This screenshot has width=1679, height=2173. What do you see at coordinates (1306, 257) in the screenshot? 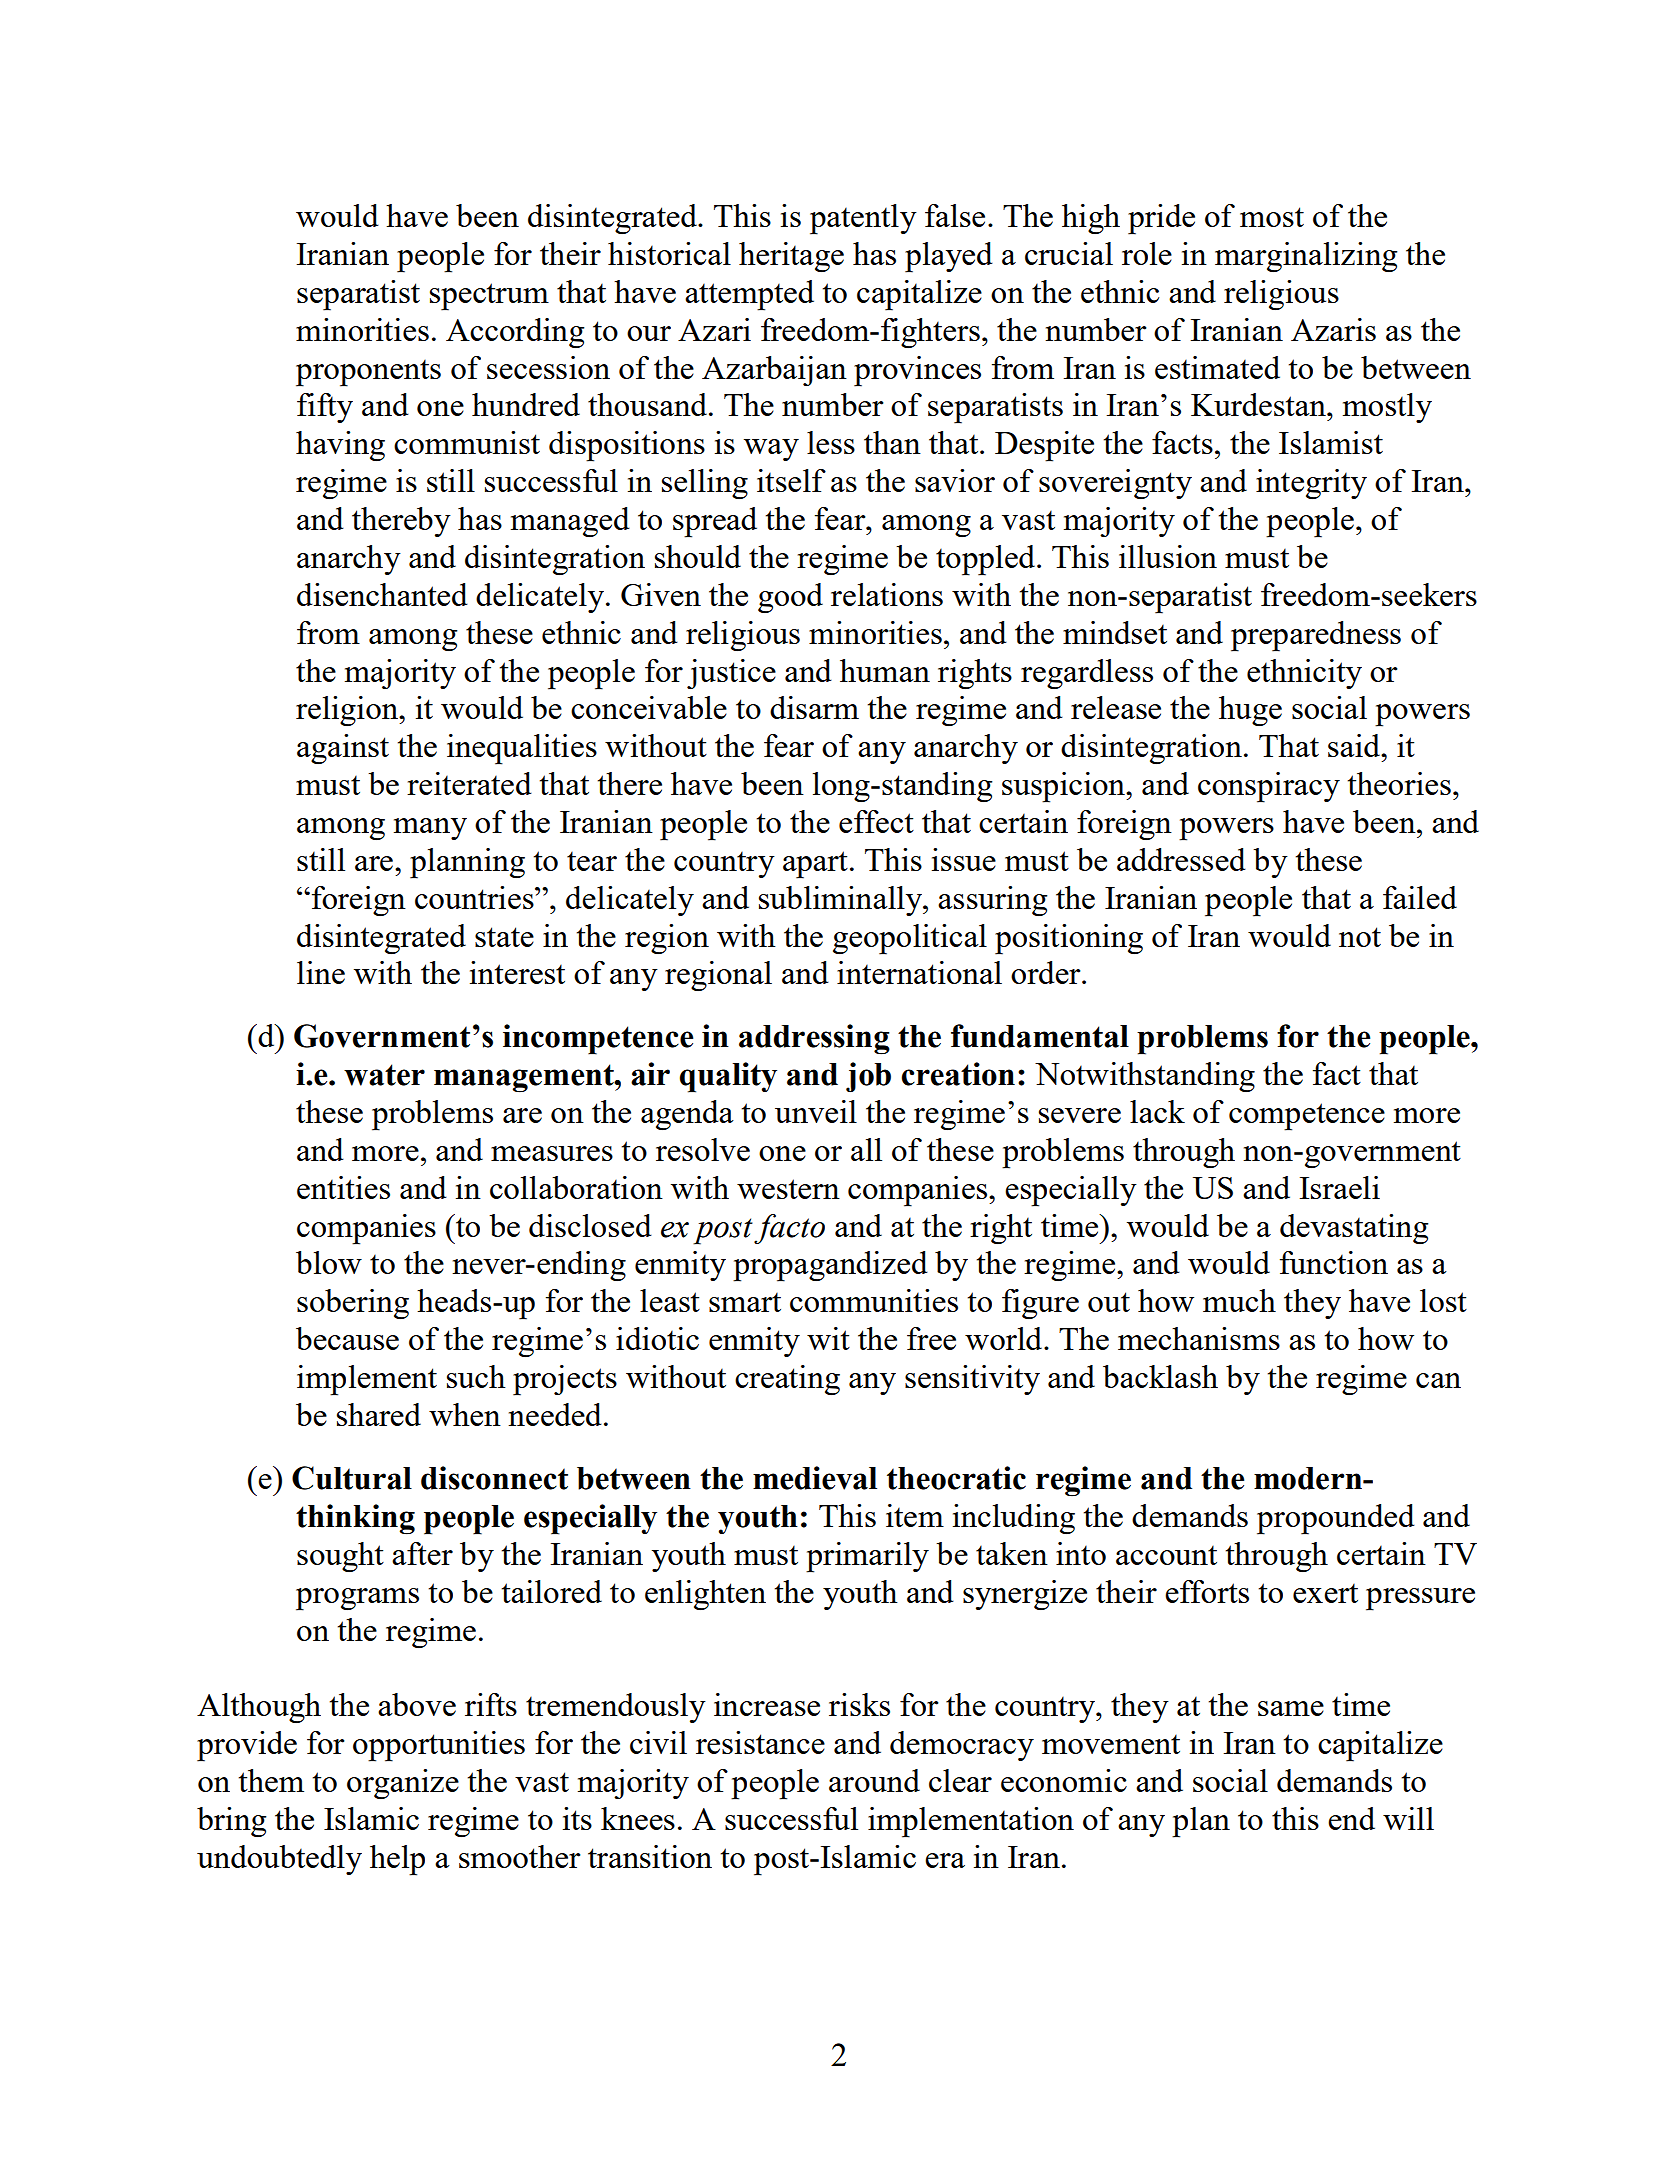
I see `marginalizing` at bounding box center [1306, 257].
